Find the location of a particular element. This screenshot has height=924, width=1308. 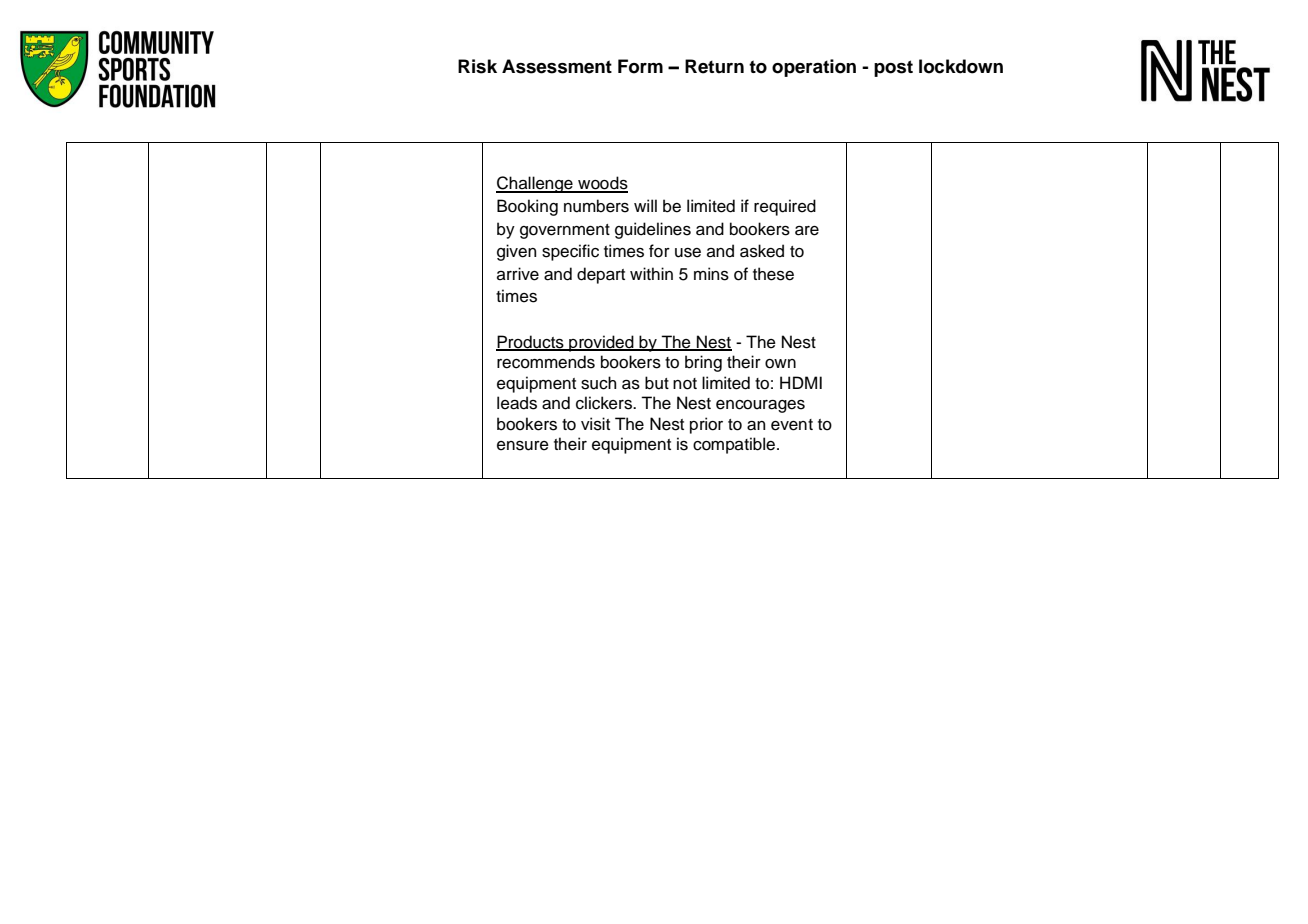

given is located at coordinates (516, 252).
